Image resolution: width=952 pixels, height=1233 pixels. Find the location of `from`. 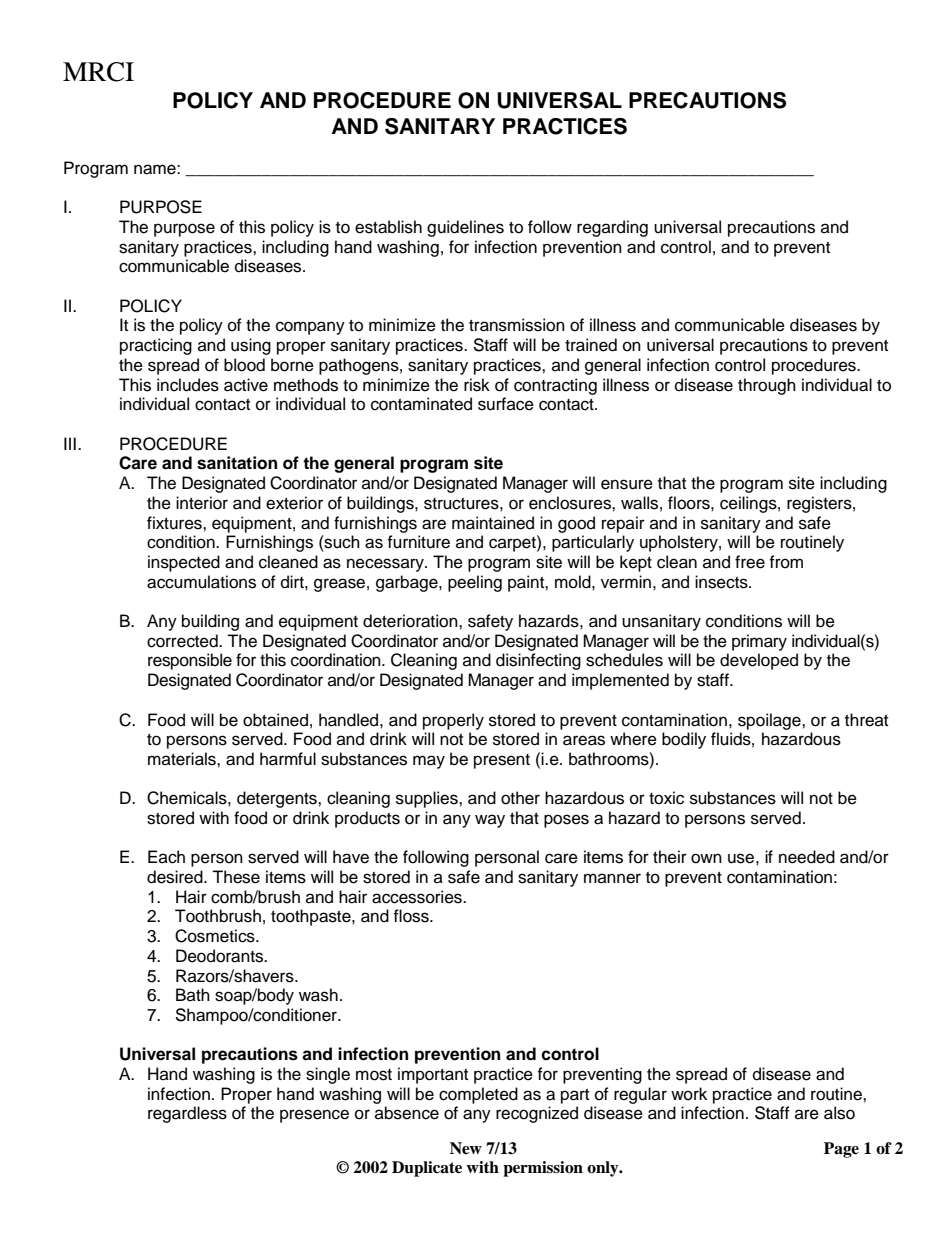

from is located at coordinates (786, 562).
